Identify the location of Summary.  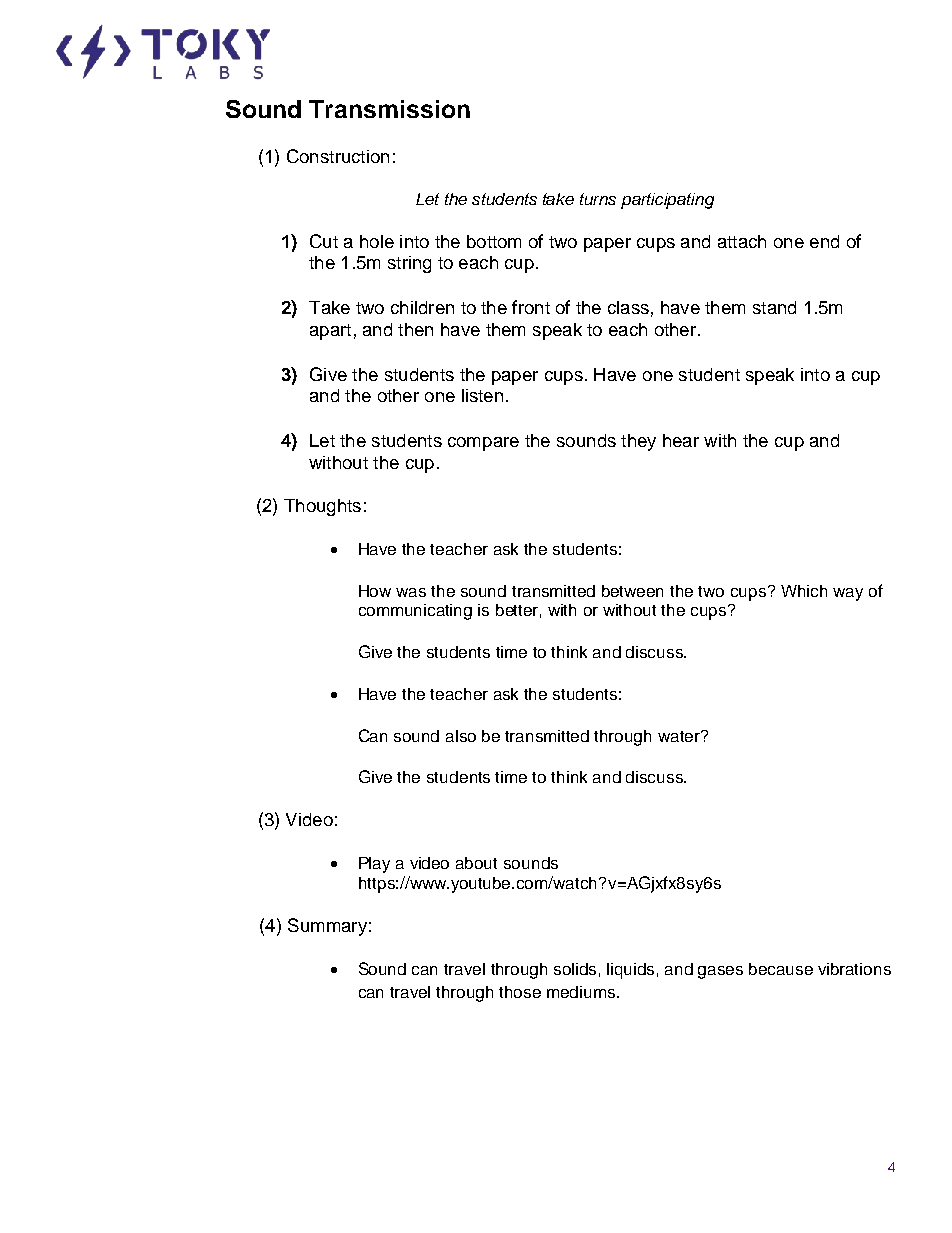
(327, 927).
